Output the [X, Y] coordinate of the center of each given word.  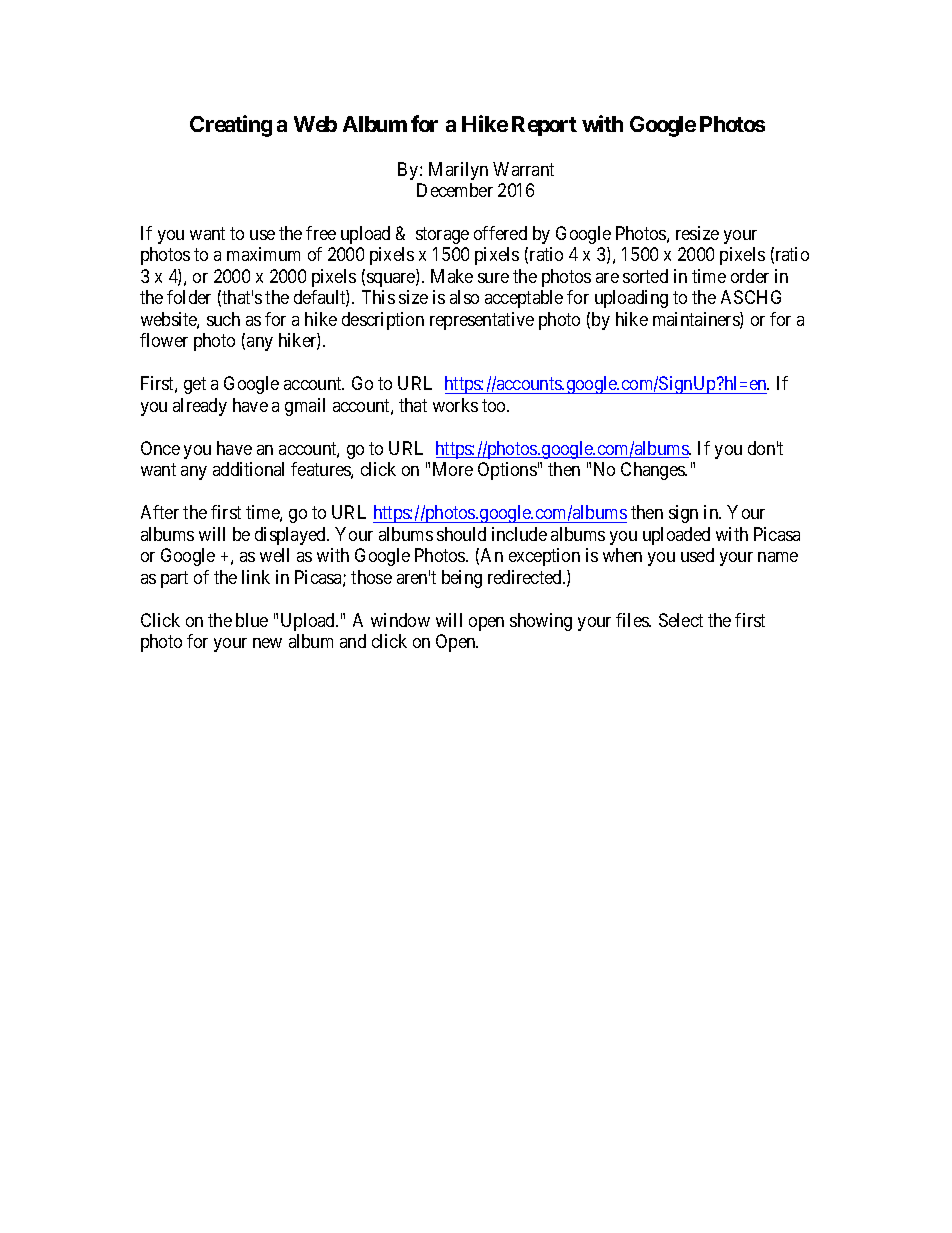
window [400, 620]
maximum [263, 254]
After [160, 512]
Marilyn [458, 171]
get [195, 386]
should [461, 534]
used [697, 555]
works [455, 405]
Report [544, 126]
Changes [653, 471]
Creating [231, 126]
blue [252, 620]
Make [452, 276]
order [750, 276]
